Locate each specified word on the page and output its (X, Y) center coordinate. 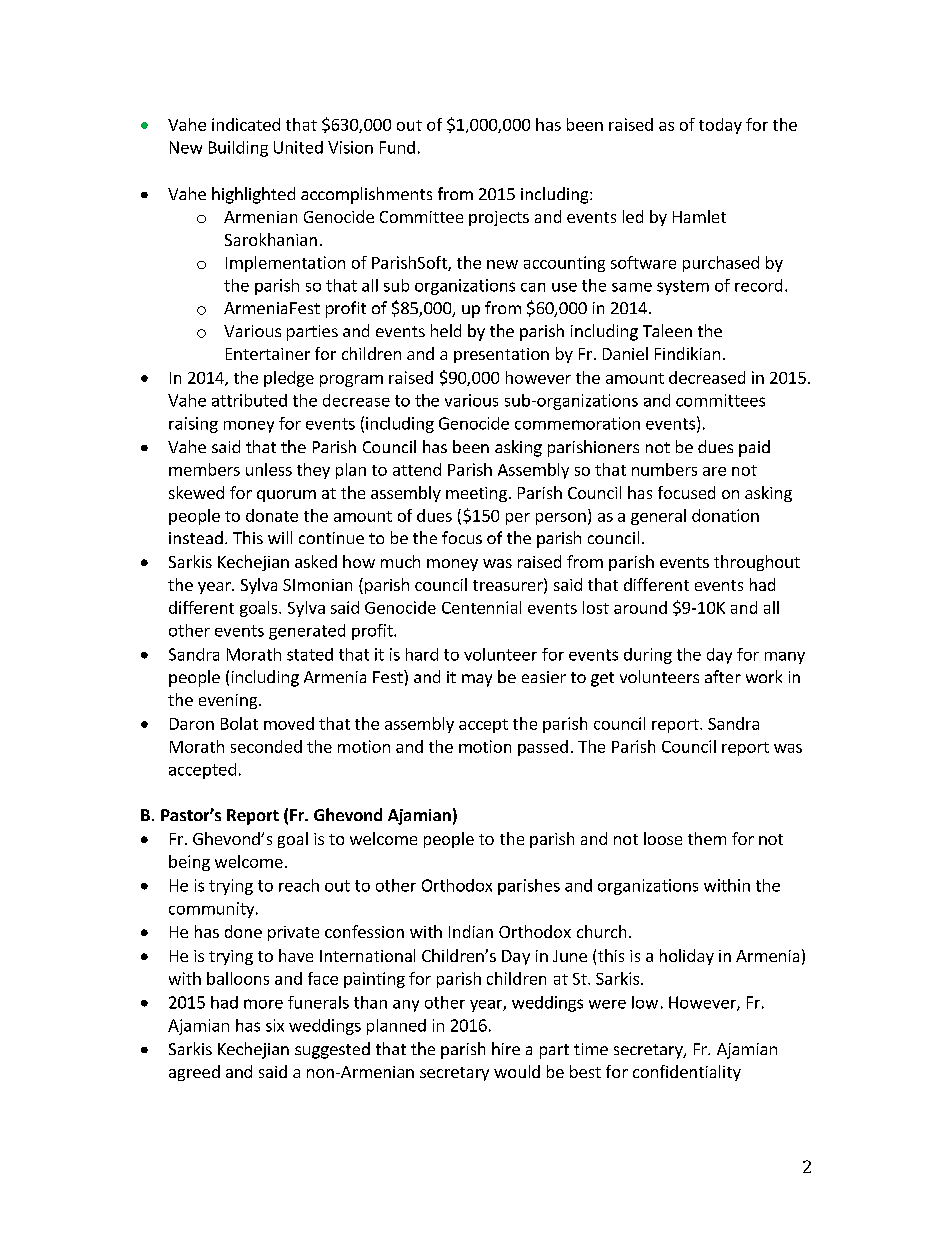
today (720, 126)
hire (506, 1048)
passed (543, 748)
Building (238, 149)
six (275, 1025)
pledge (289, 379)
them (707, 838)
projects (499, 218)
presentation (501, 355)
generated (307, 632)
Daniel (625, 353)
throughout (757, 563)
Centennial (481, 607)
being (189, 863)
